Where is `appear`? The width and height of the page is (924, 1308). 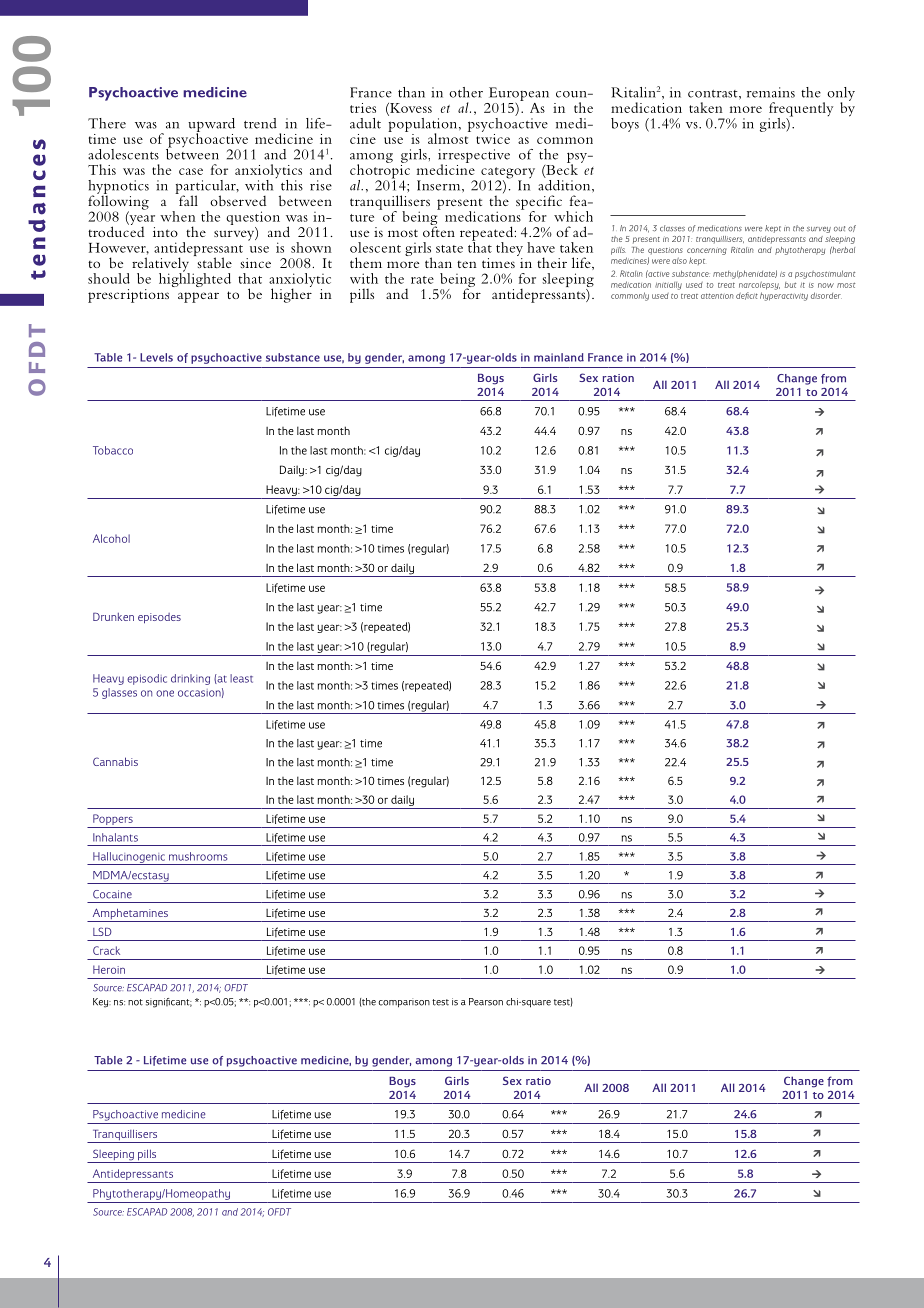
appear is located at coordinates (198, 297).
